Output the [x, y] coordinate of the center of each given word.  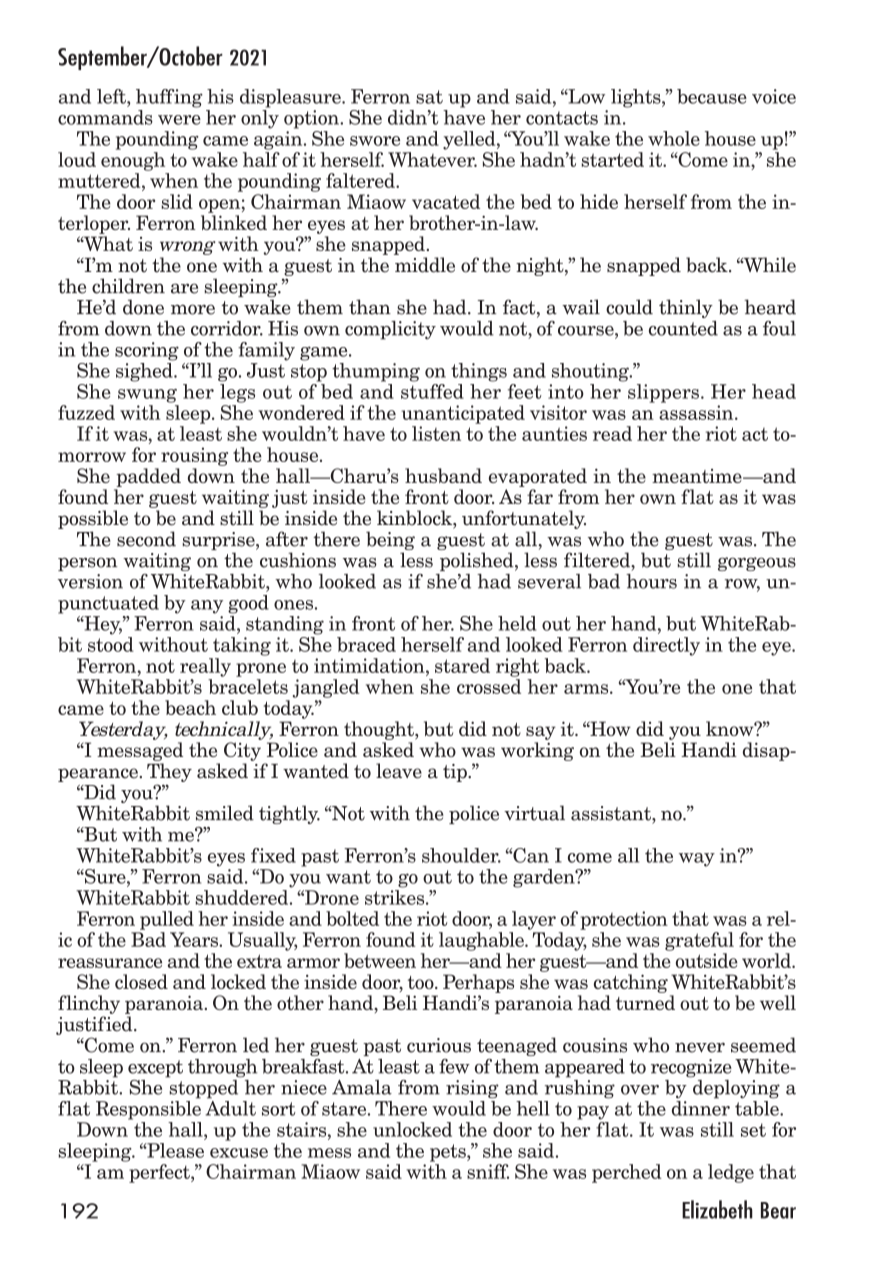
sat [429, 97]
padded [148, 477]
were [179, 120]
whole [674, 138]
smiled [225, 813]
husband [443, 475]
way [697, 860]
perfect [160, 1173]
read [612, 433]
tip [456, 773]
